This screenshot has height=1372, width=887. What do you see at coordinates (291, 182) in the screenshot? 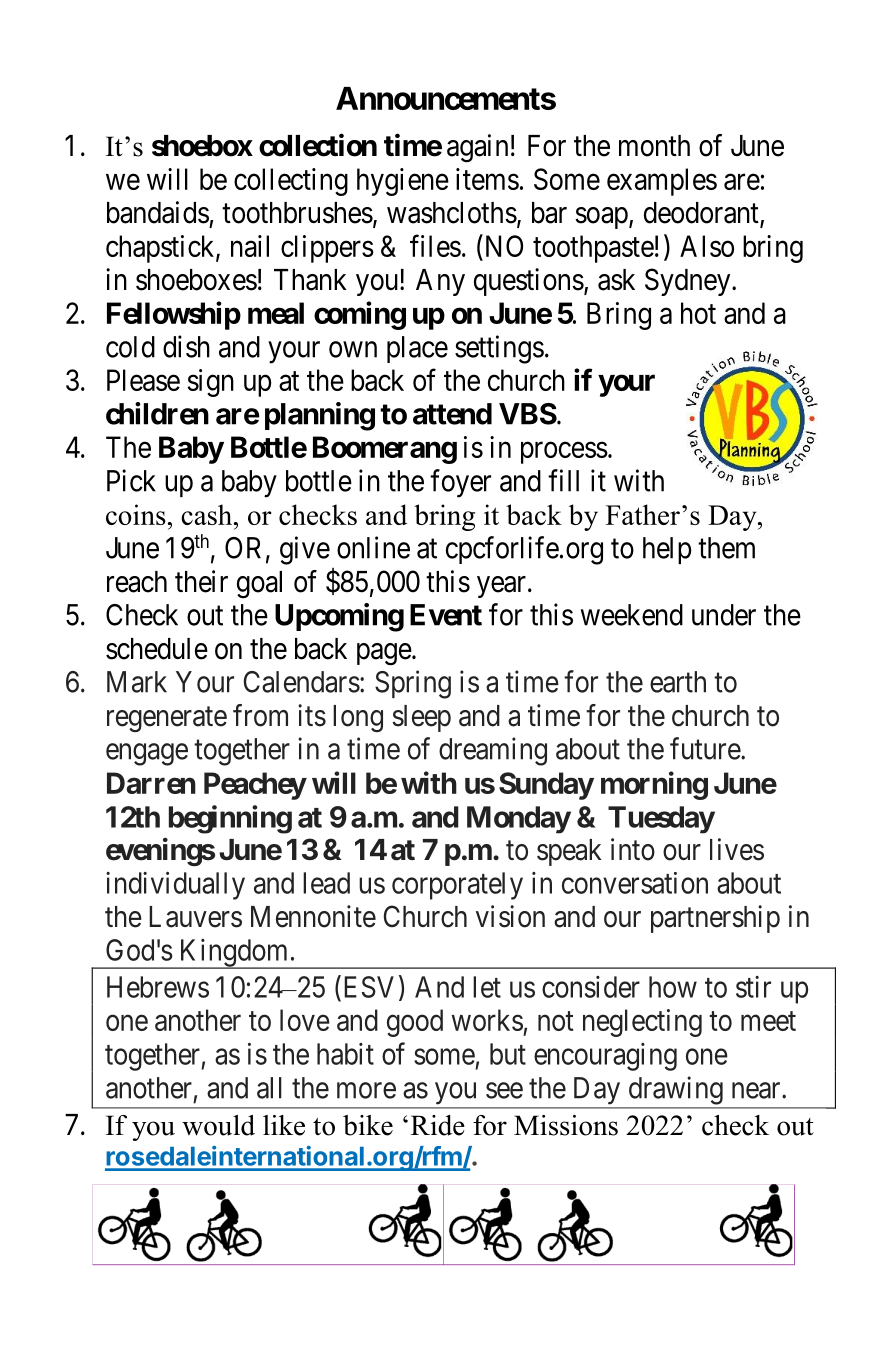
I see `collecting` at bounding box center [291, 182].
